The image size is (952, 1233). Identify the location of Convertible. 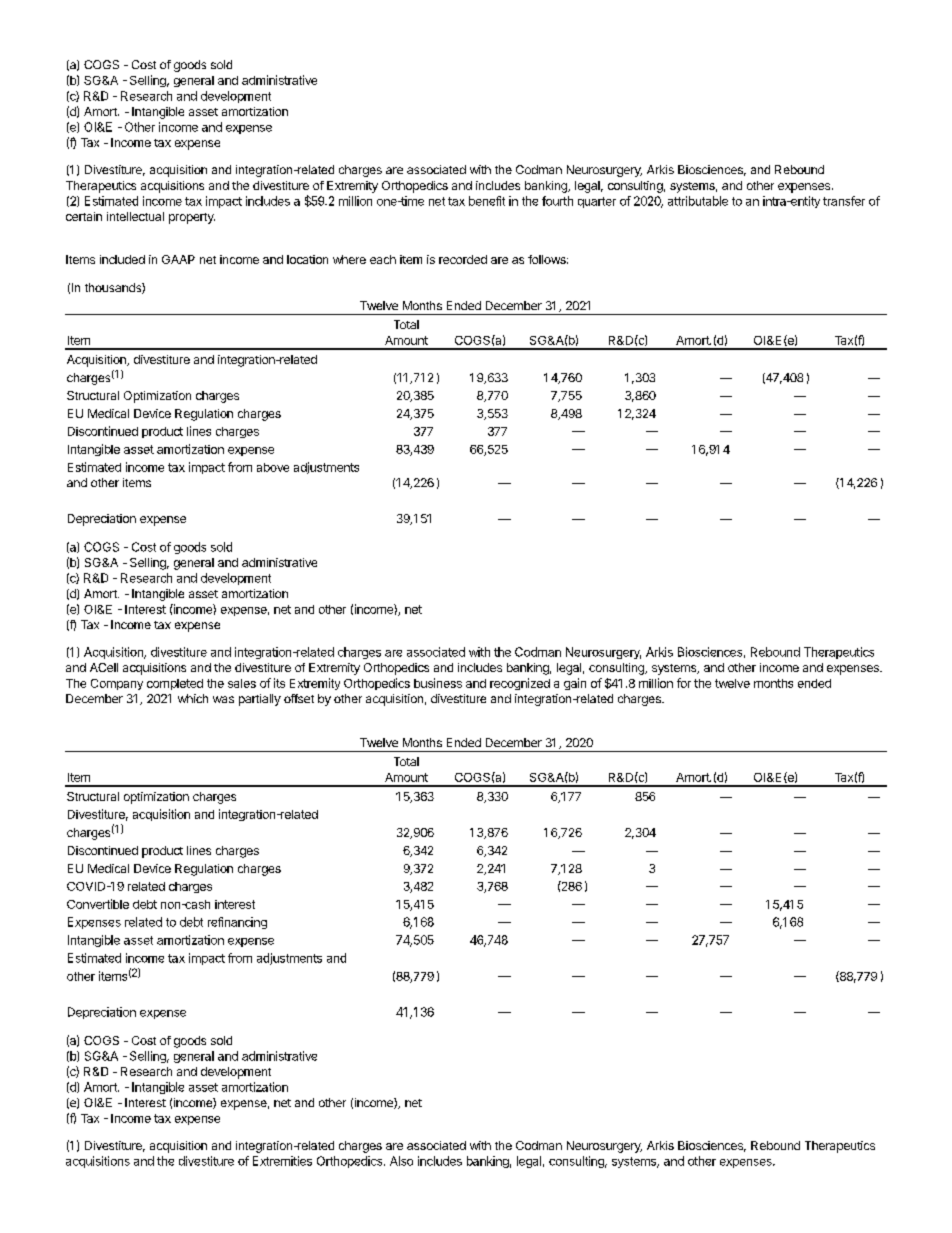
(98, 904).
